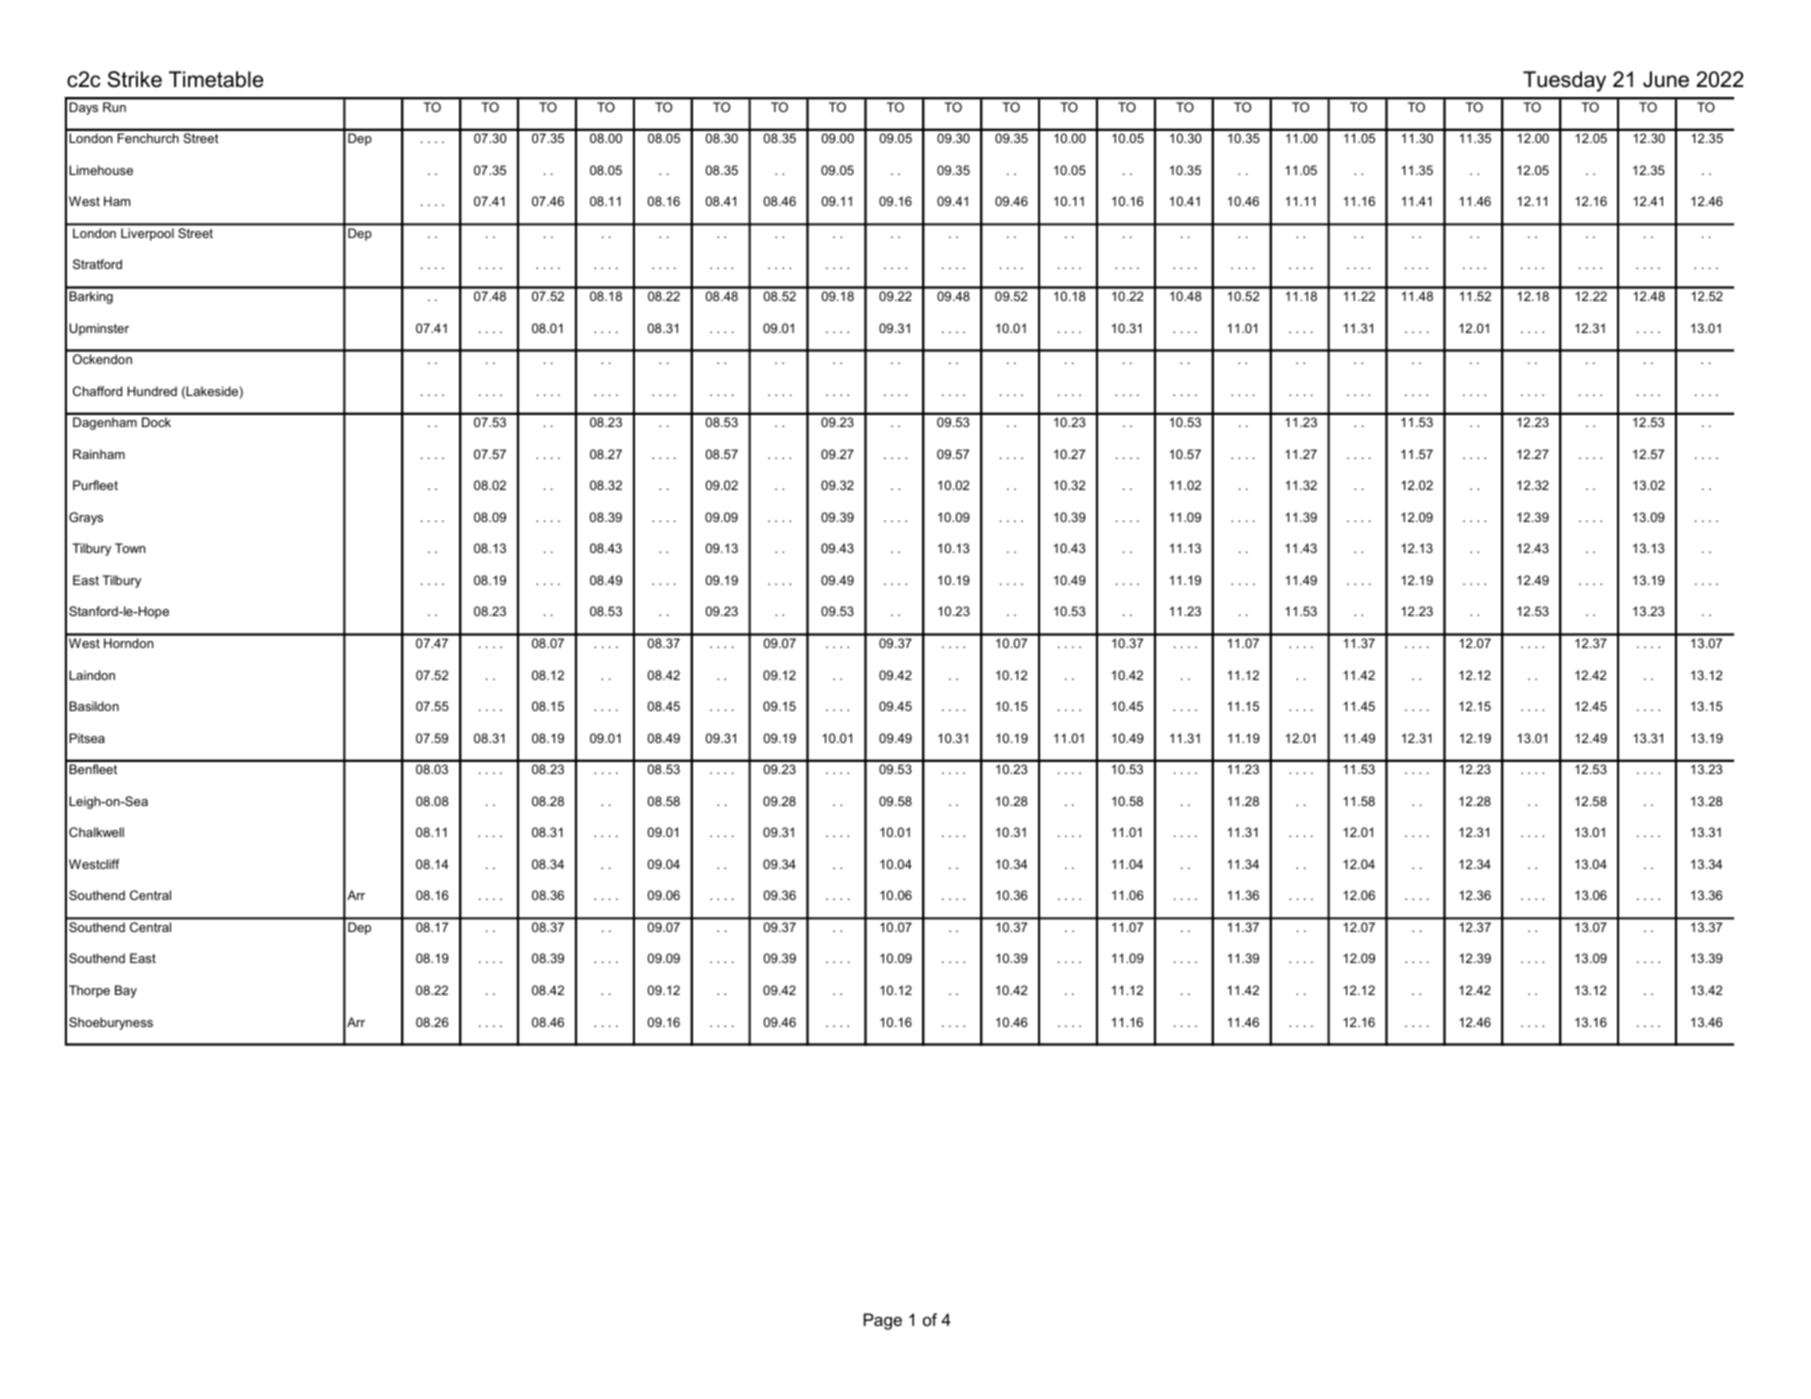  Describe the element at coordinates (216, 79) in the screenshot. I see `Timetable` at that location.
